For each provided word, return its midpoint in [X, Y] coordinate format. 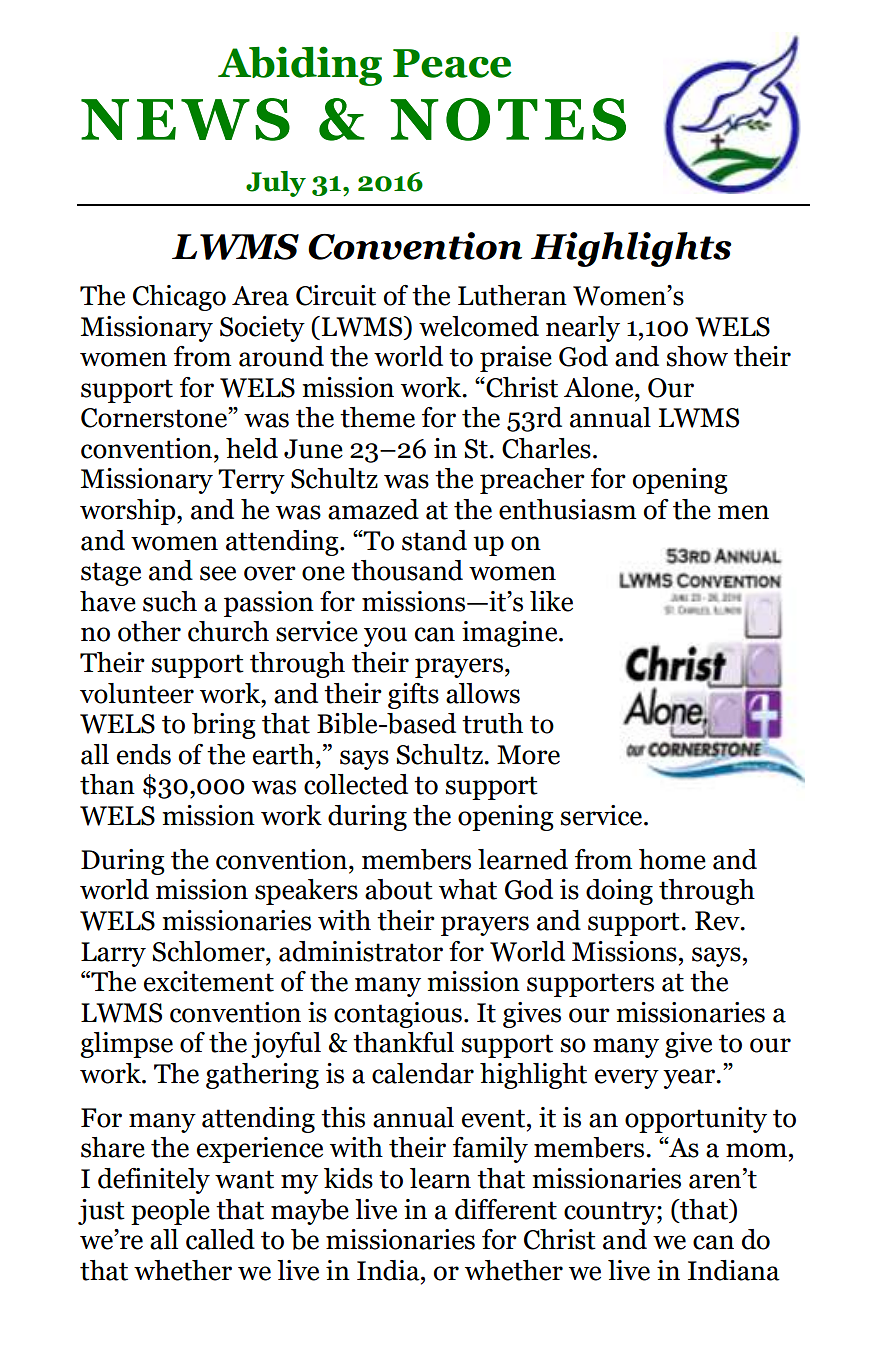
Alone [600, 387]
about [399, 889]
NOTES [508, 119]
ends [144, 754]
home [672, 859]
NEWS [185, 119]
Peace [452, 63]
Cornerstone [155, 418]
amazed [373, 509]
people [170, 1212]
